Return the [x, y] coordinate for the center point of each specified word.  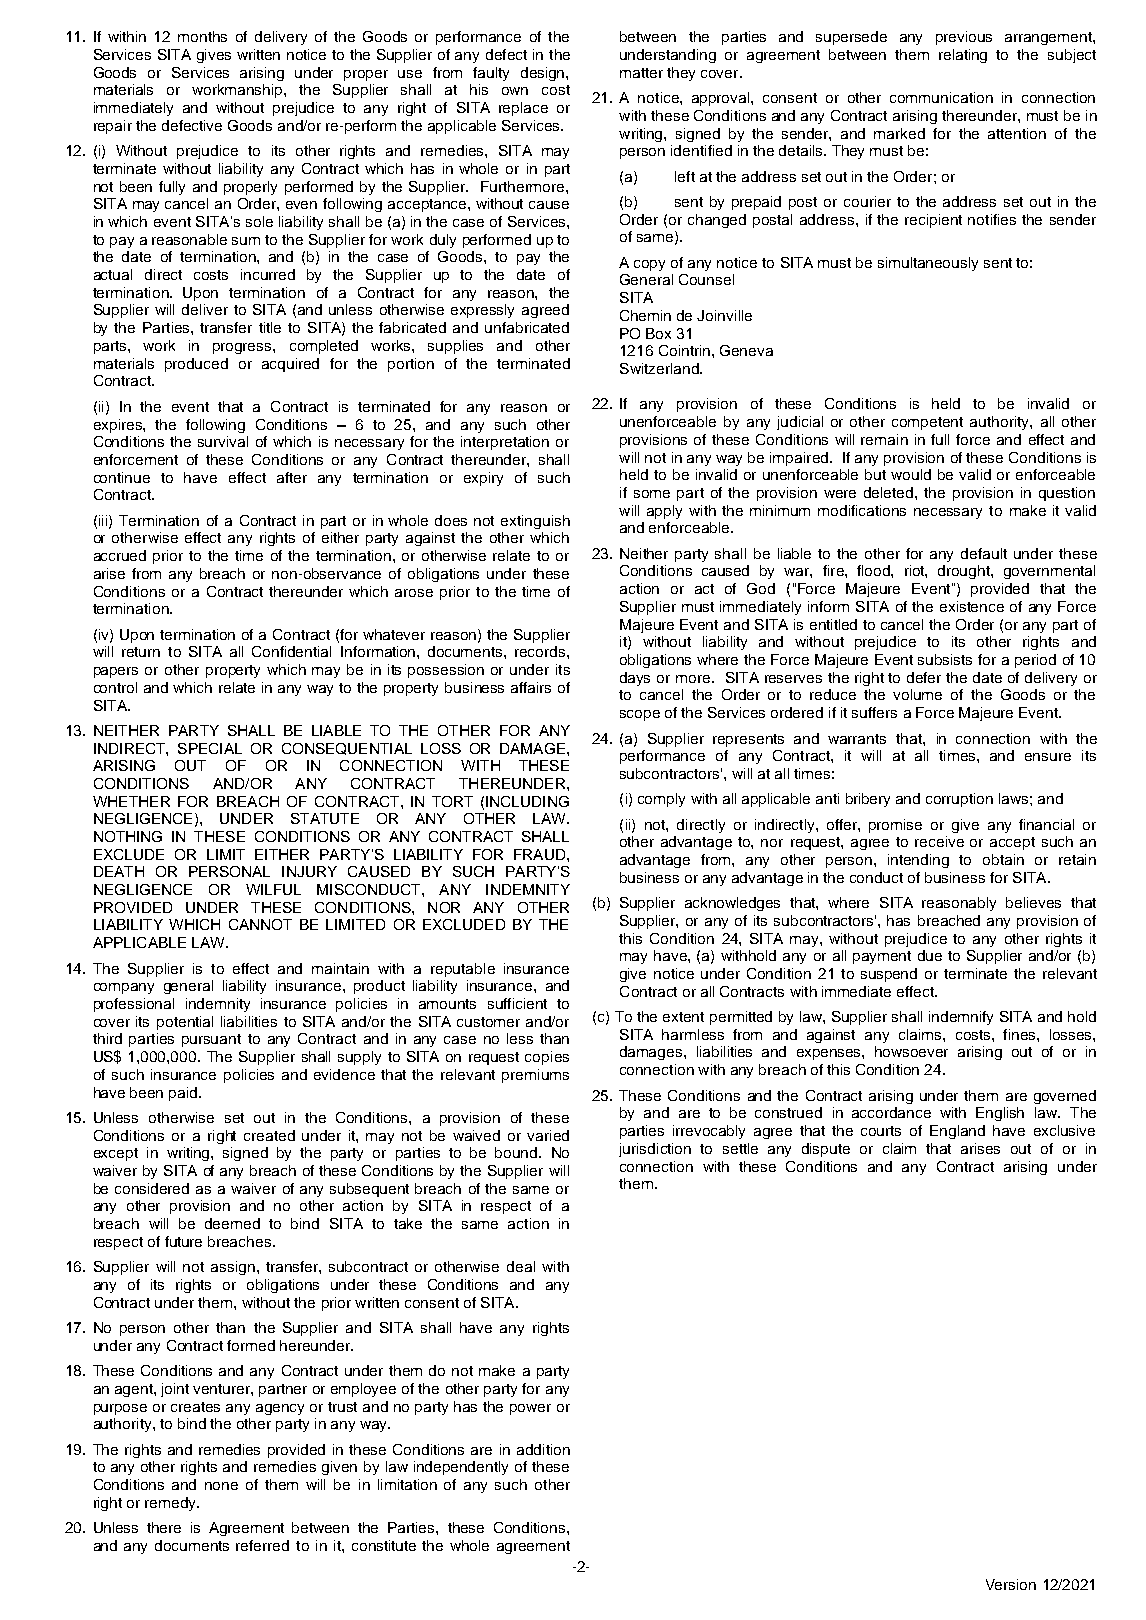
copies [547, 1058]
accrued [120, 555]
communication [941, 97]
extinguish [535, 522]
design [544, 74]
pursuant [211, 1040]
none [221, 1486]
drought [965, 572]
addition [543, 1449]
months [202, 36]
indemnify [961, 1018]
